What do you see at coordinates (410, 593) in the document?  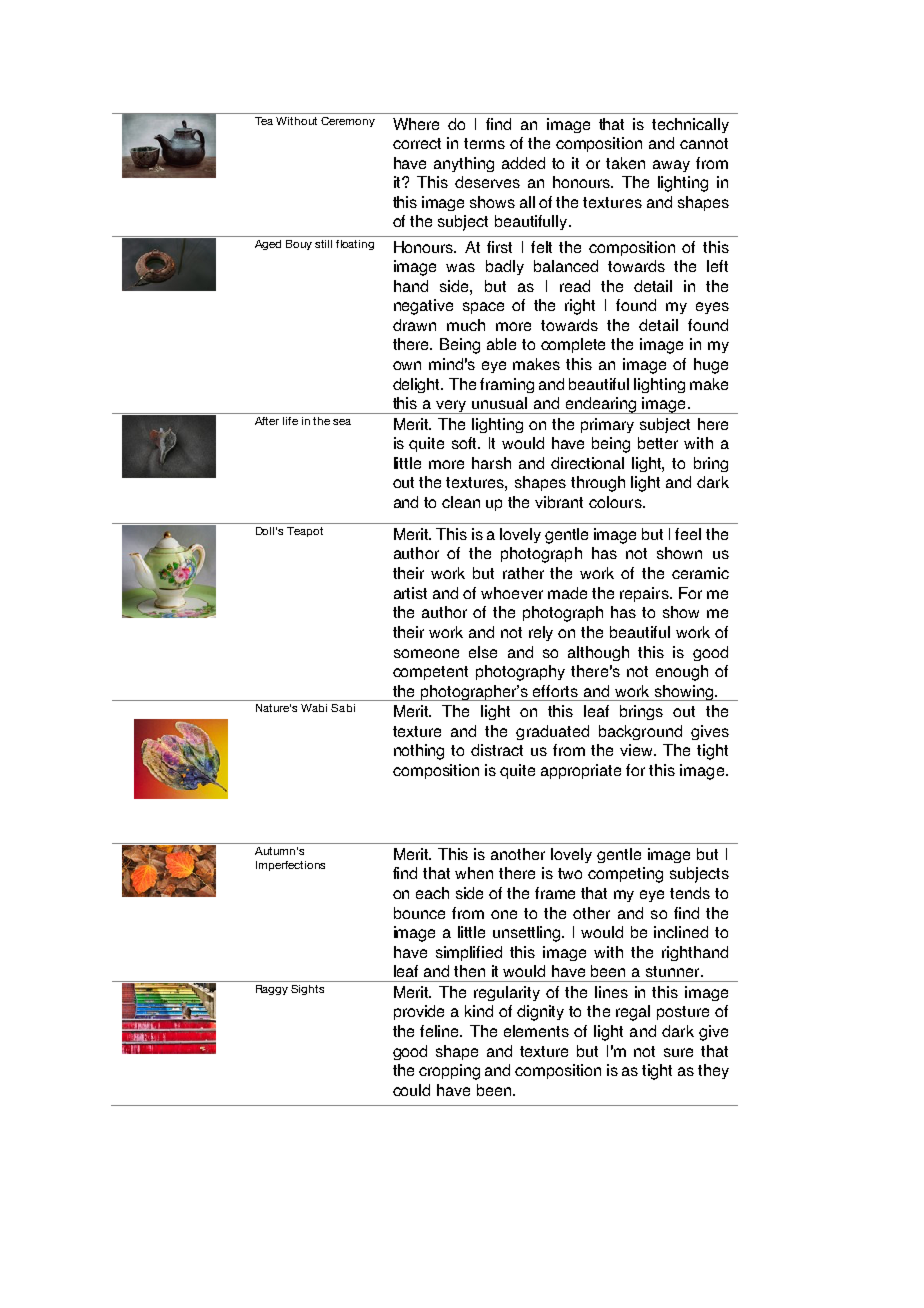 I see `artist` at bounding box center [410, 593].
